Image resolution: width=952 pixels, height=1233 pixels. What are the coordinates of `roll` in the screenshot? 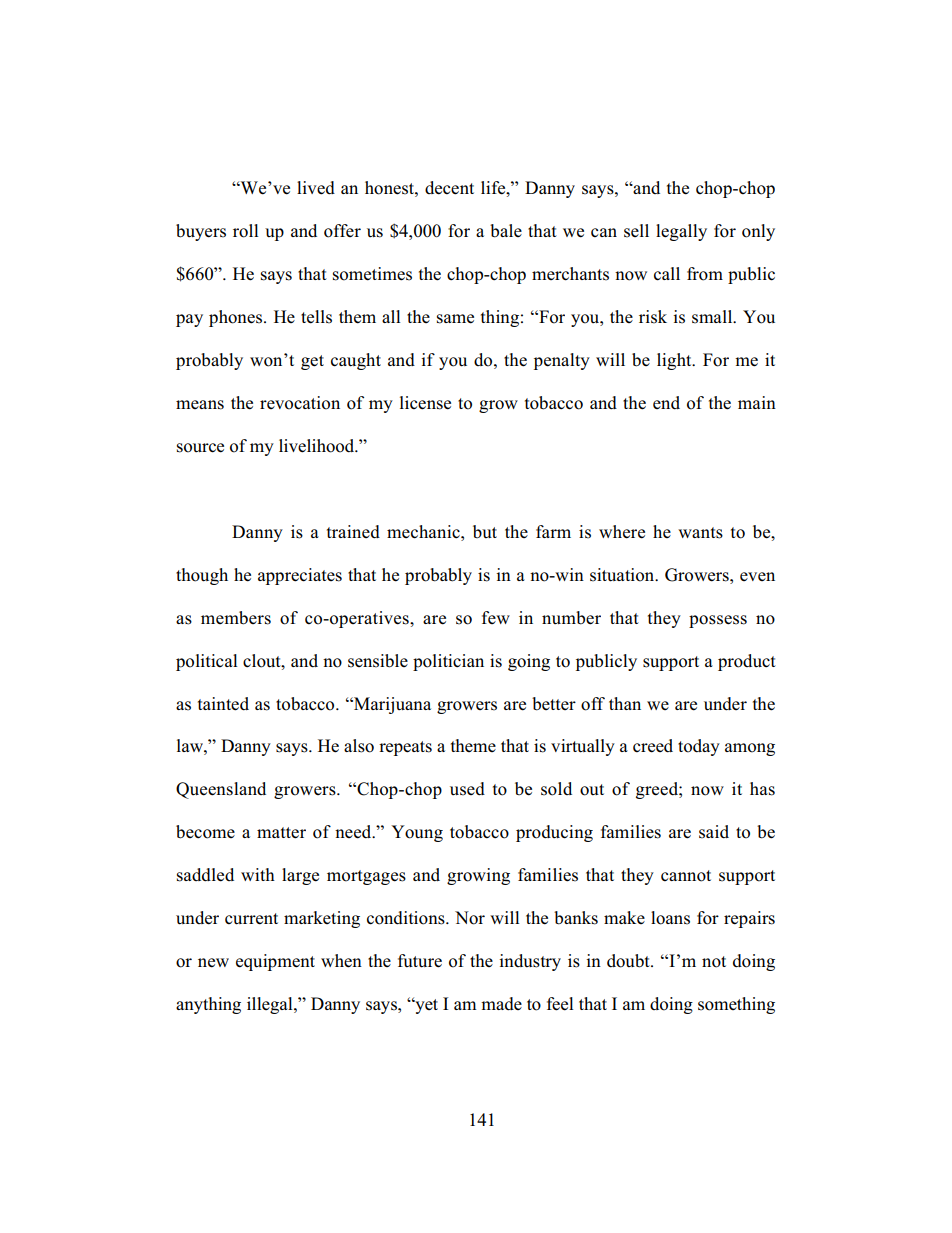 It's located at (245, 231).
